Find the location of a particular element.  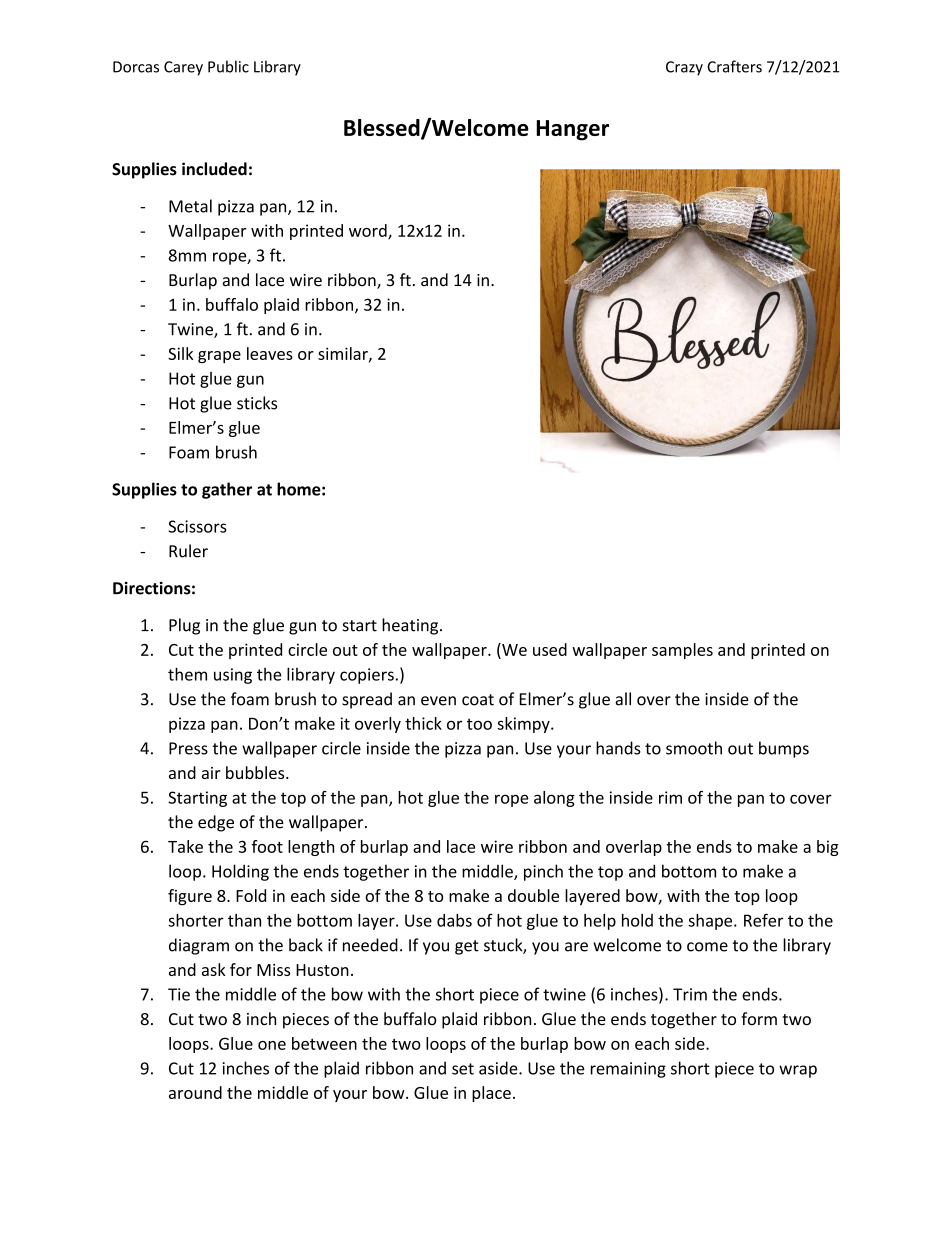

sticks is located at coordinates (257, 403).
